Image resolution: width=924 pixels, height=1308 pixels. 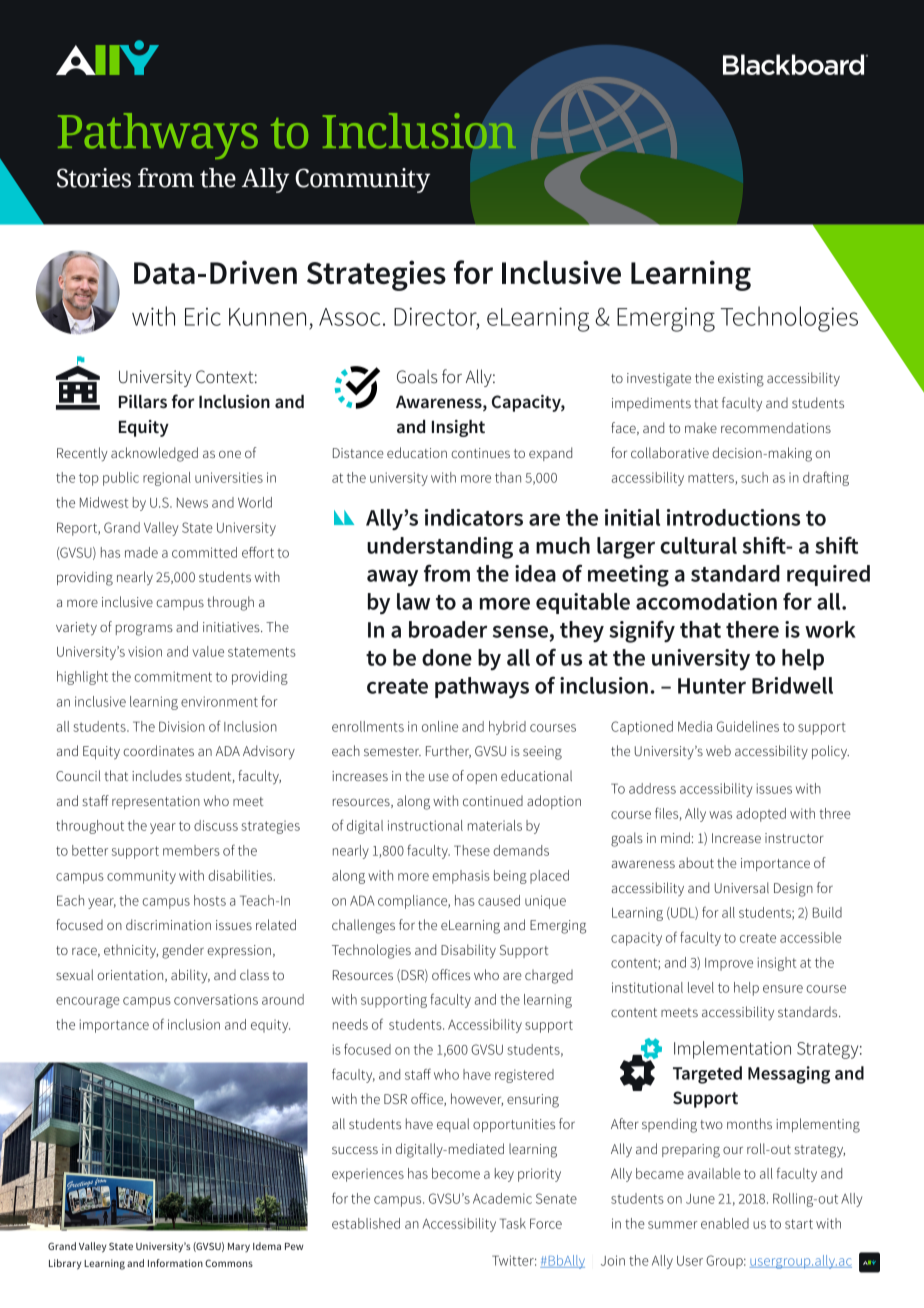 What do you see at coordinates (698, 545) in the screenshot?
I see `cultural` at bounding box center [698, 545].
